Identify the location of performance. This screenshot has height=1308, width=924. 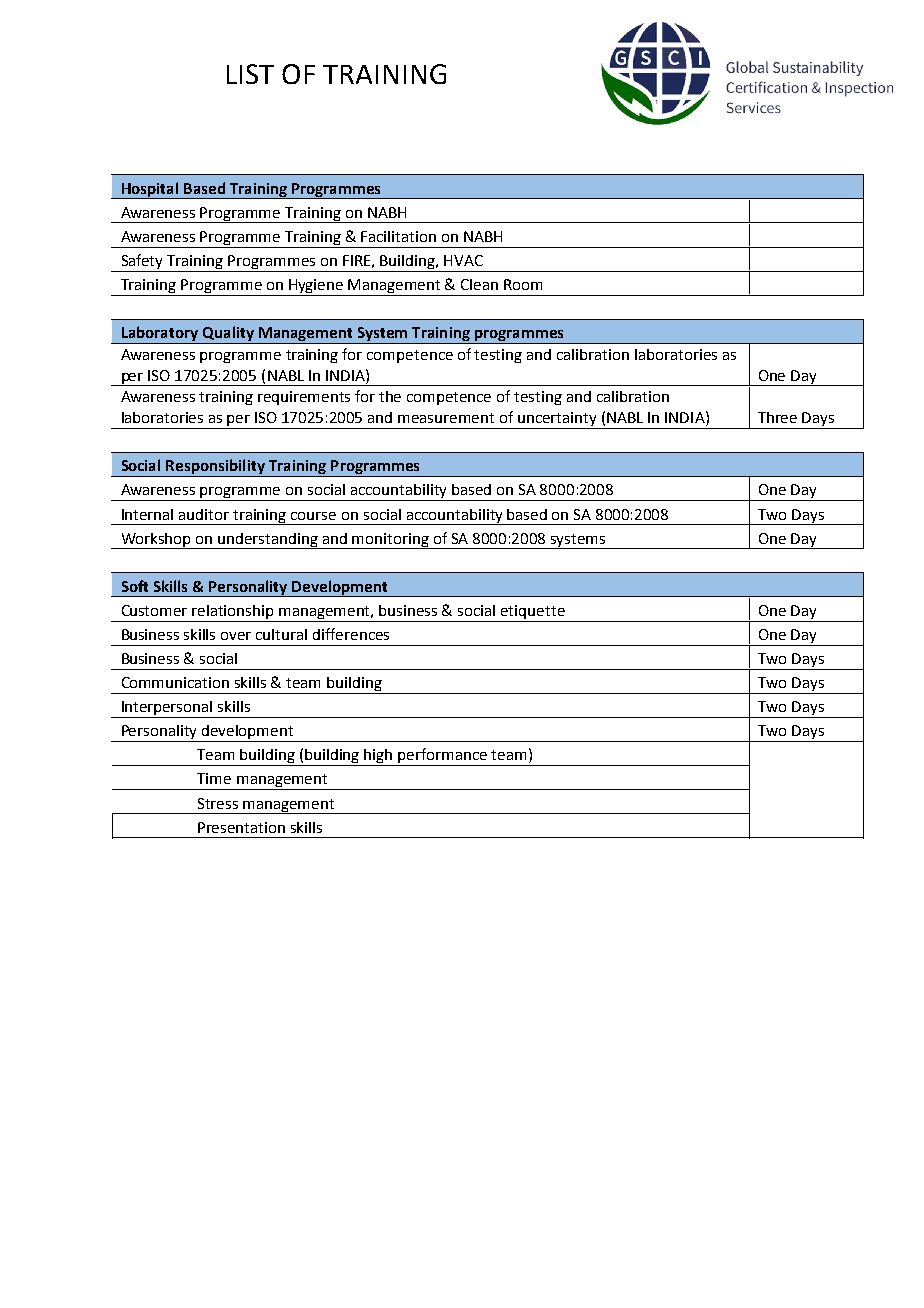
(443, 757).
